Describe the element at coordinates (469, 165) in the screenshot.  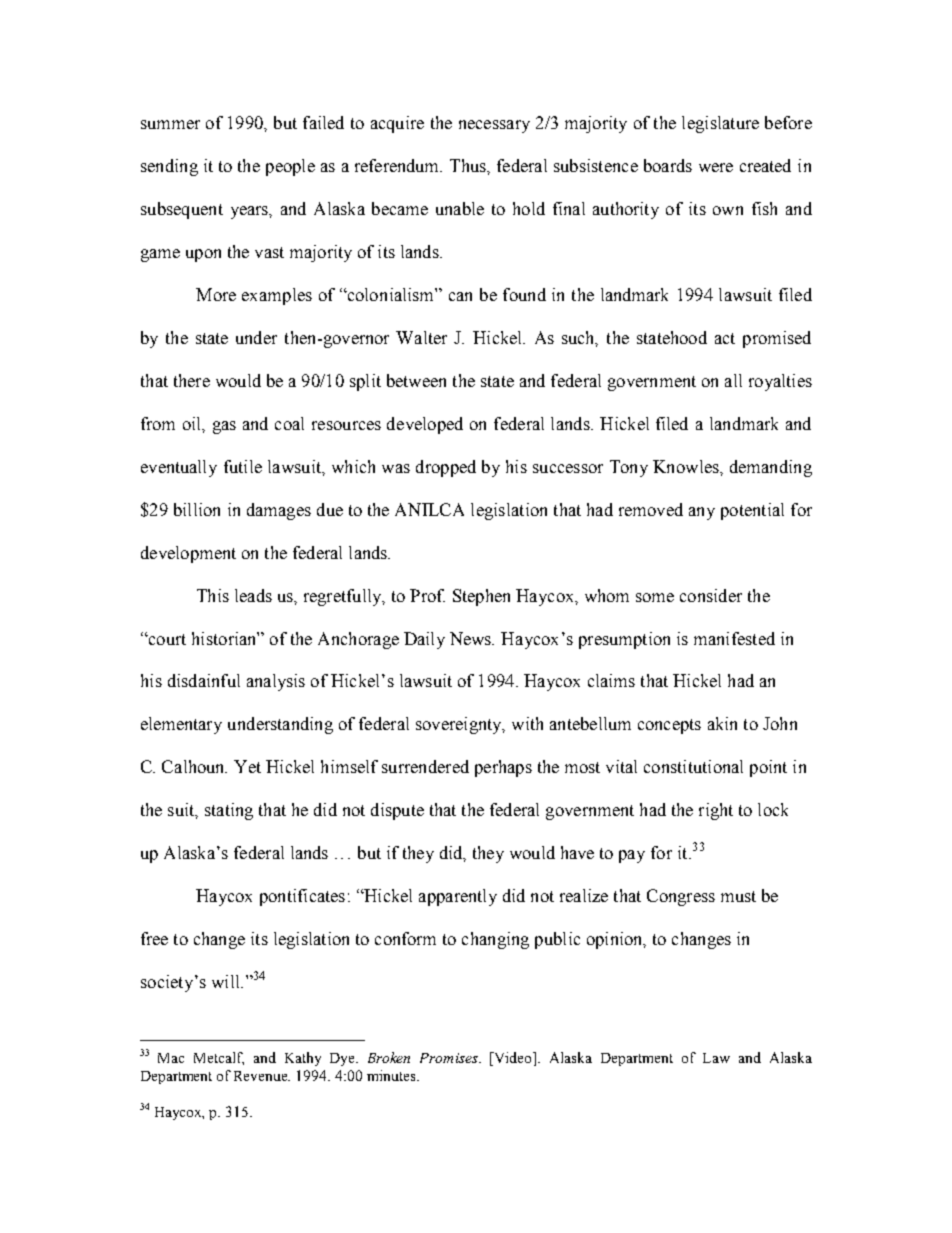
I see `Thus` at that location.
